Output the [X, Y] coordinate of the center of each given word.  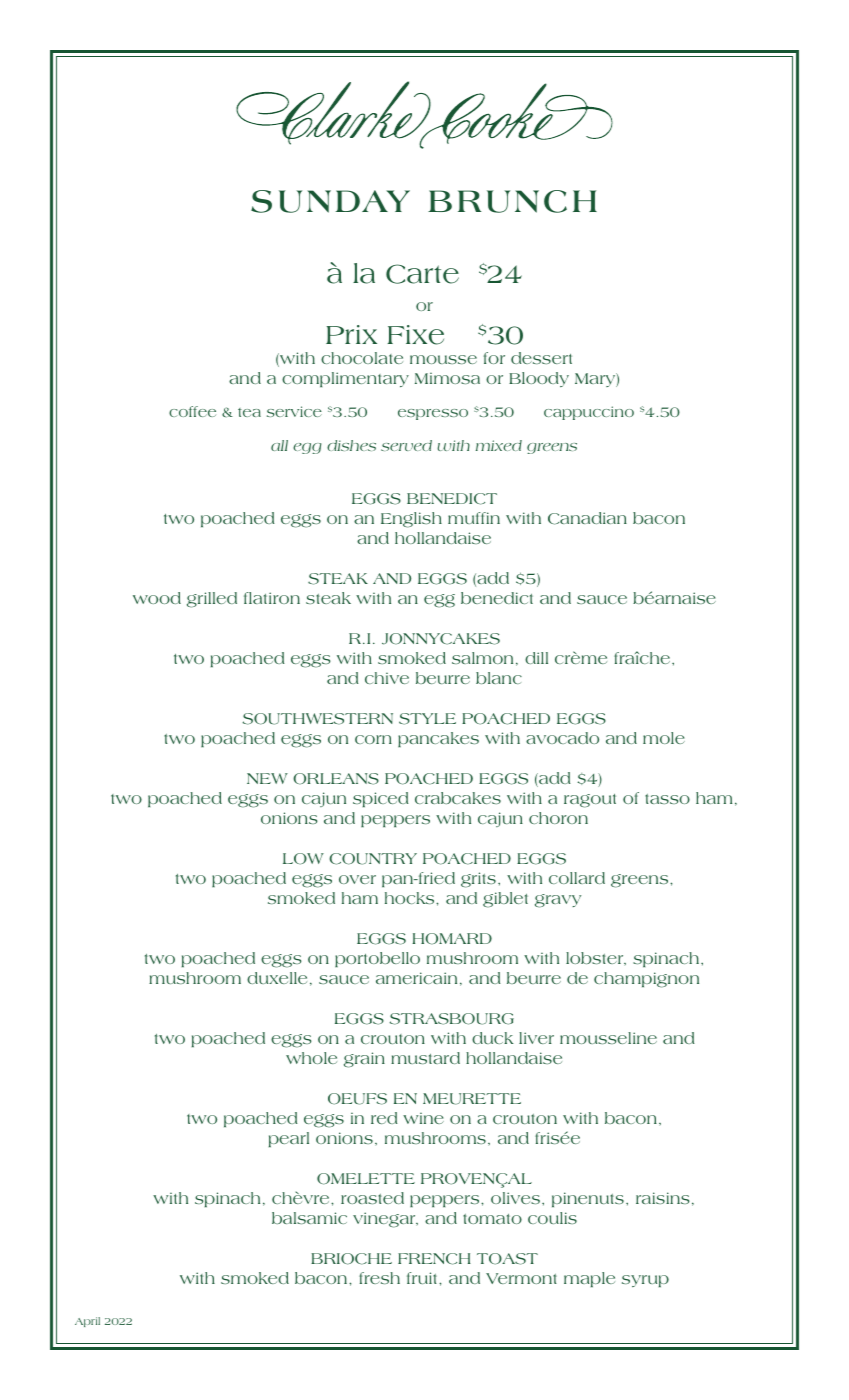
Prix [351, 334]
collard [577, 878]
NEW [267, 778]
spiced [380, 799]
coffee [192, 411]
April [87, 1322]
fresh [379, 1278]
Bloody [539, 379]
